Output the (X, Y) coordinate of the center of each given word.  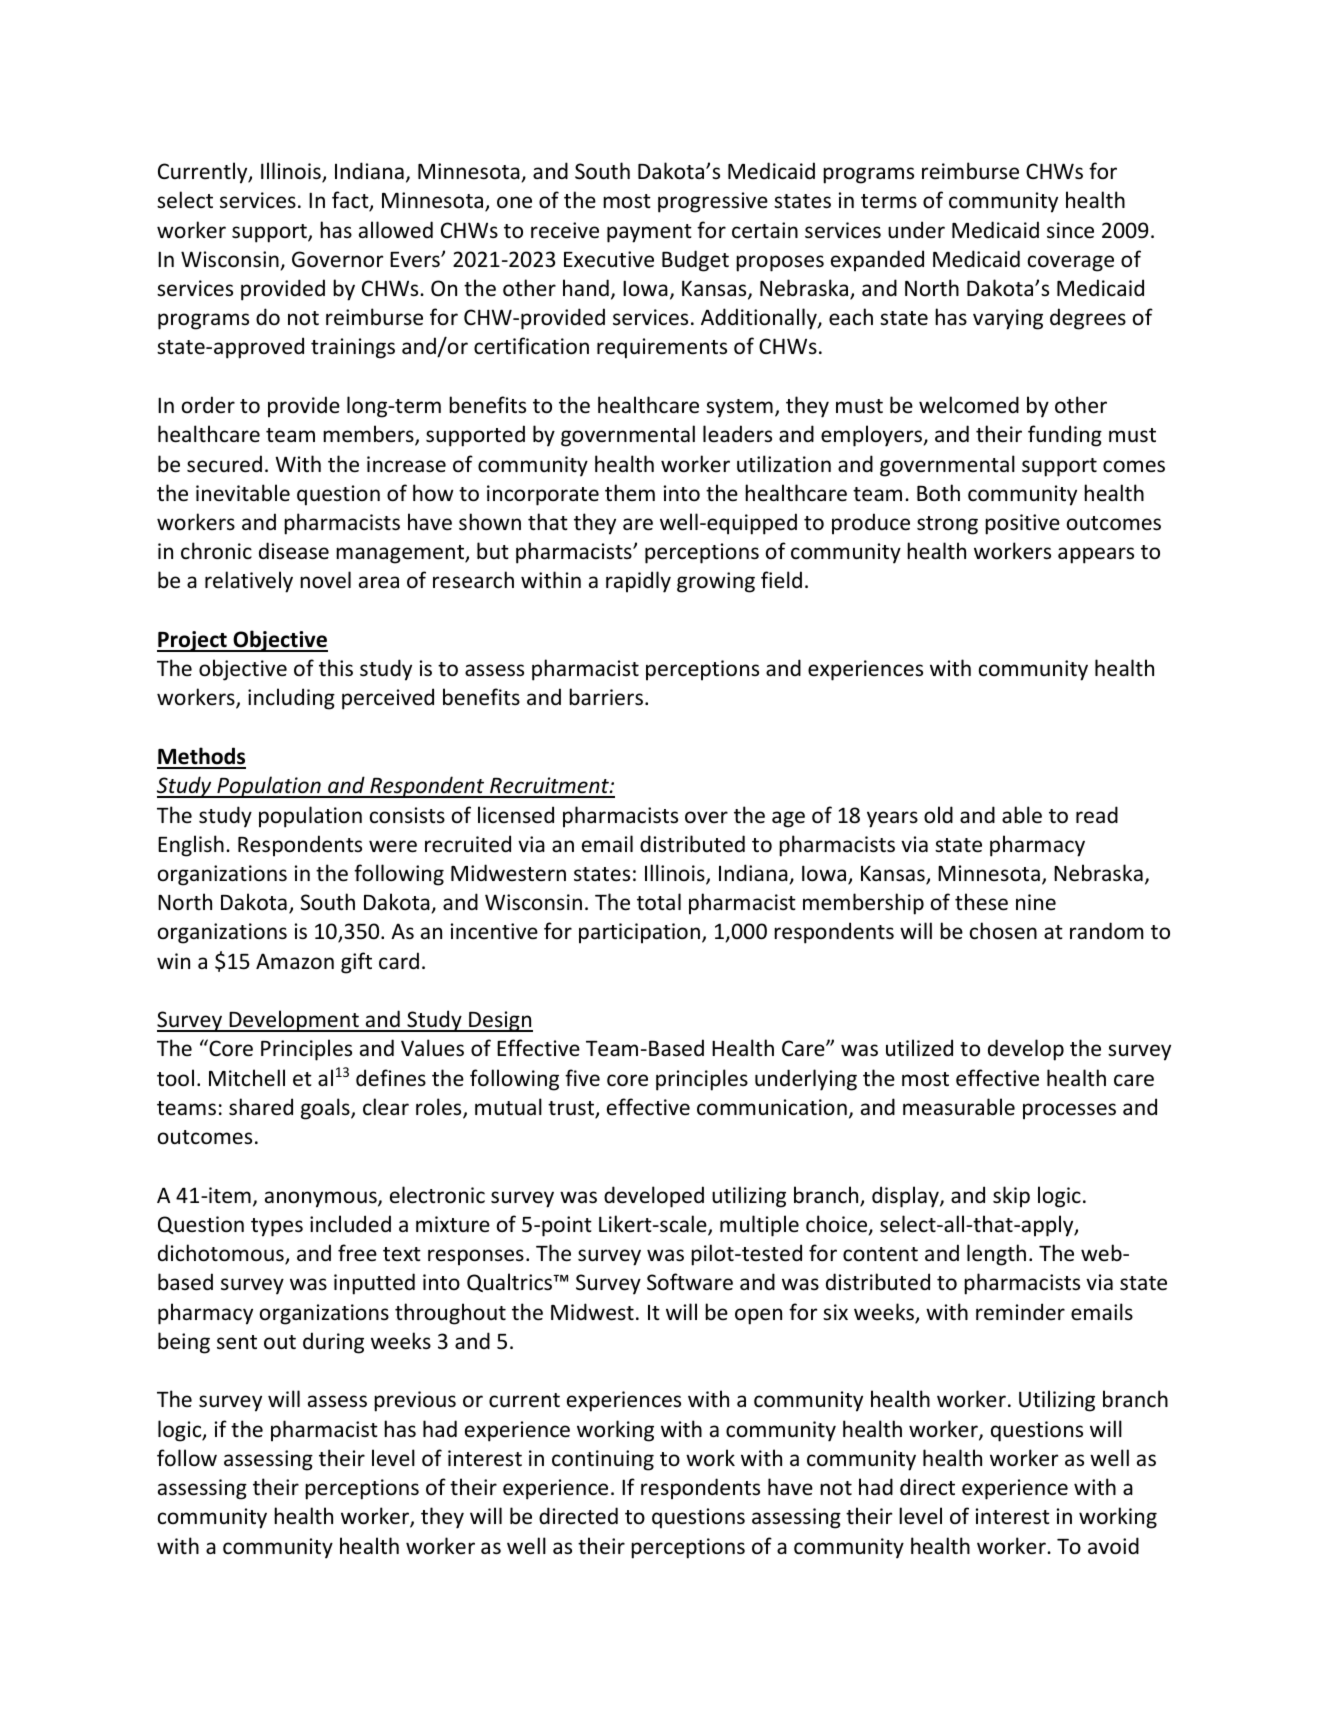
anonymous (322, 1199)
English (191, 846)
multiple (759, 1226)
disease (294, 551)
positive (1022, 524)
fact (351, 201)
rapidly (638, 582)
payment (649, 233)
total (659, 902)
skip (1011, 1197)
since (1070, 230)
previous (415, 1401)
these (981, 902)
